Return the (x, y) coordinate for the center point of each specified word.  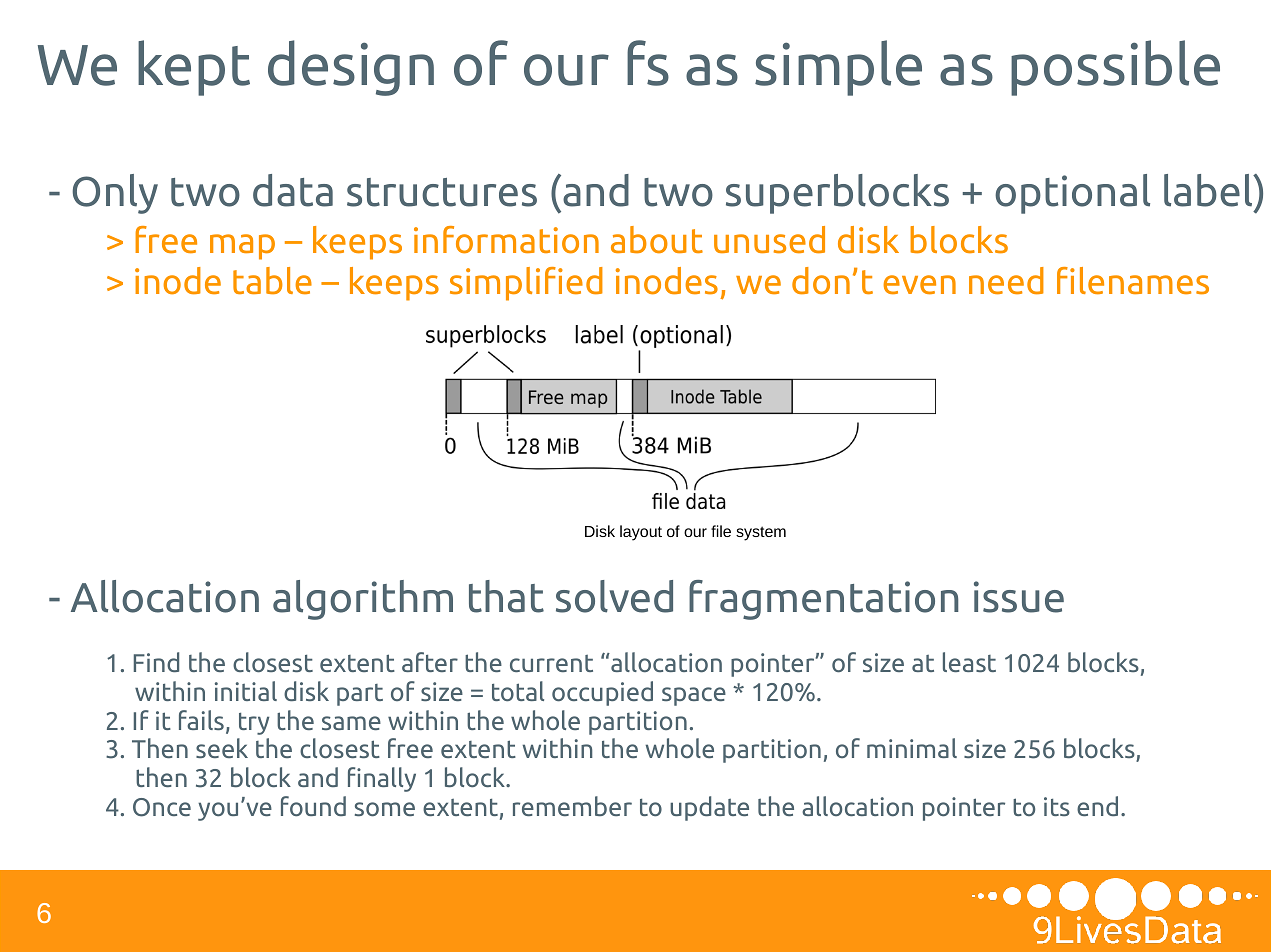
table (272, 280)
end (1097, 806)
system (761, 533)
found (313, 806)
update (709, 808)
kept (194, 68)
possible (1115, 68)
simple (838, 68)
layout (641, 533)
